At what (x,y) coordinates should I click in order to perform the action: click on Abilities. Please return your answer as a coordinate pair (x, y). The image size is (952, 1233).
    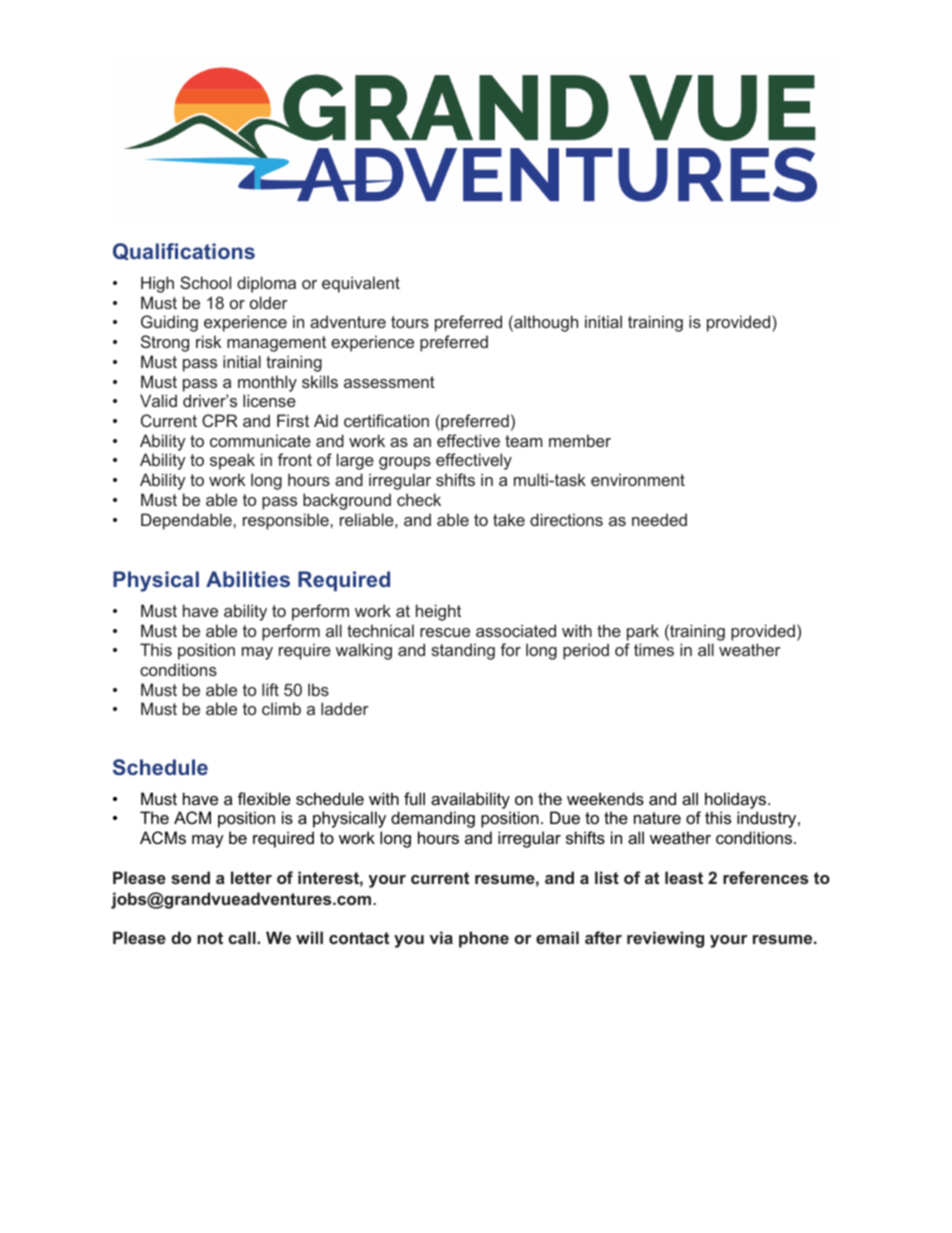
    Looking at the image, I should click on (248, 579).
